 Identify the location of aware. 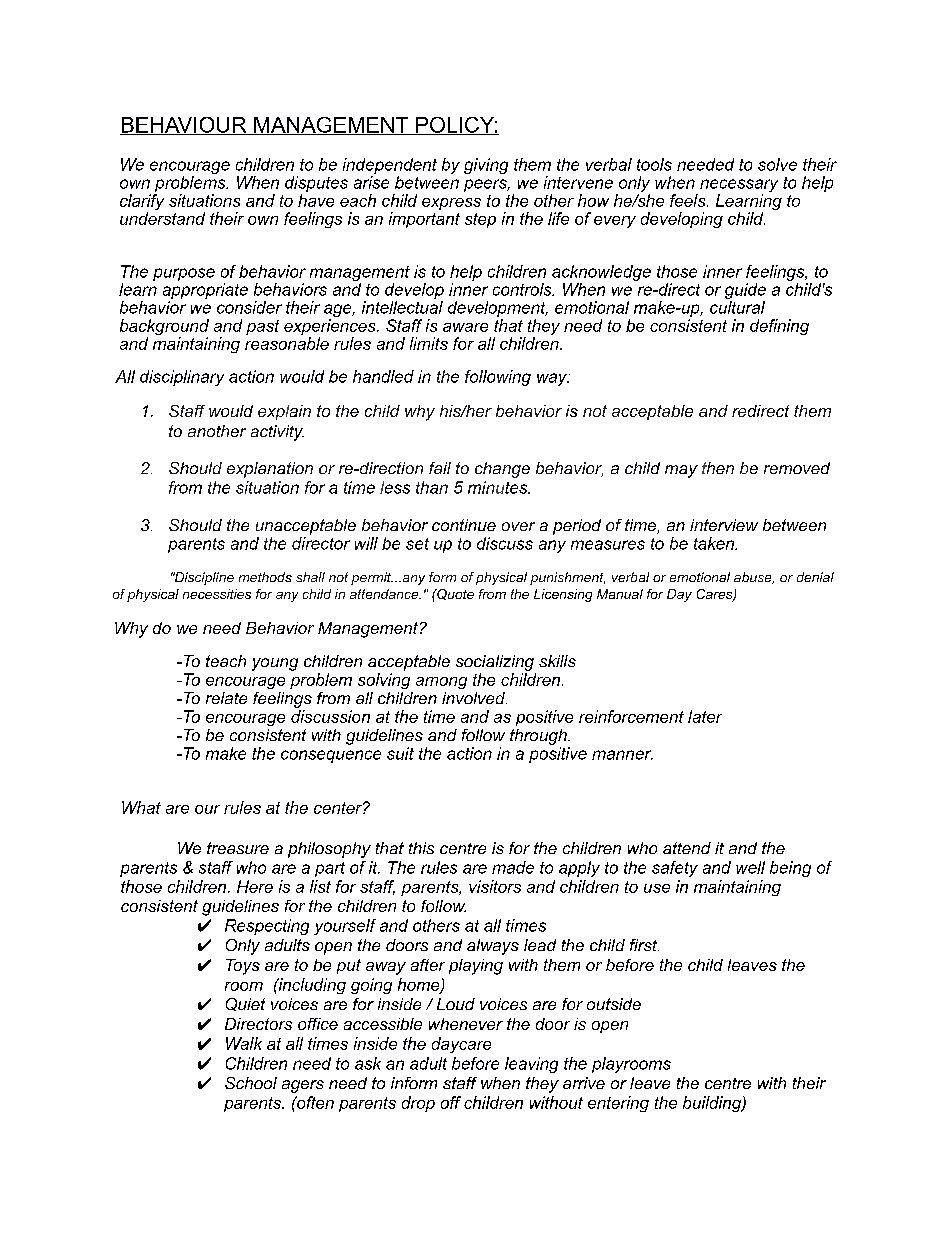
(465, 327).
